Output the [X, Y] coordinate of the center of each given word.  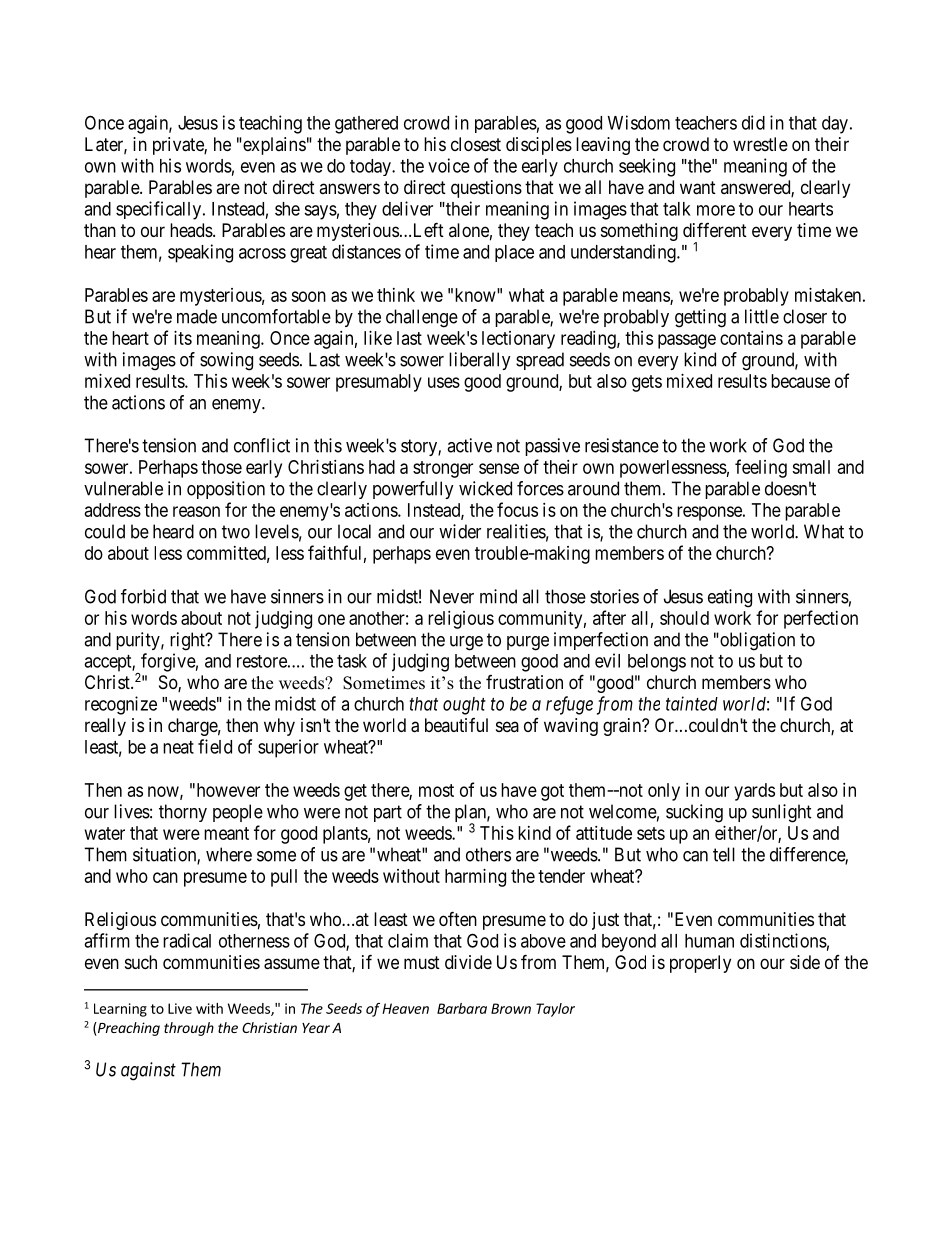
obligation [756, 641]
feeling [761, 468]
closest [476, 144]
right [188, 641]
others [488, 854]
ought [464, 706]
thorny [183, 813]
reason [196, 511]
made [197, 316]
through [189, 1029]
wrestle [760, 144]
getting [700, 318]
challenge [422, 318]
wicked [485, 488]
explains [273, 146]
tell [724, 854]
